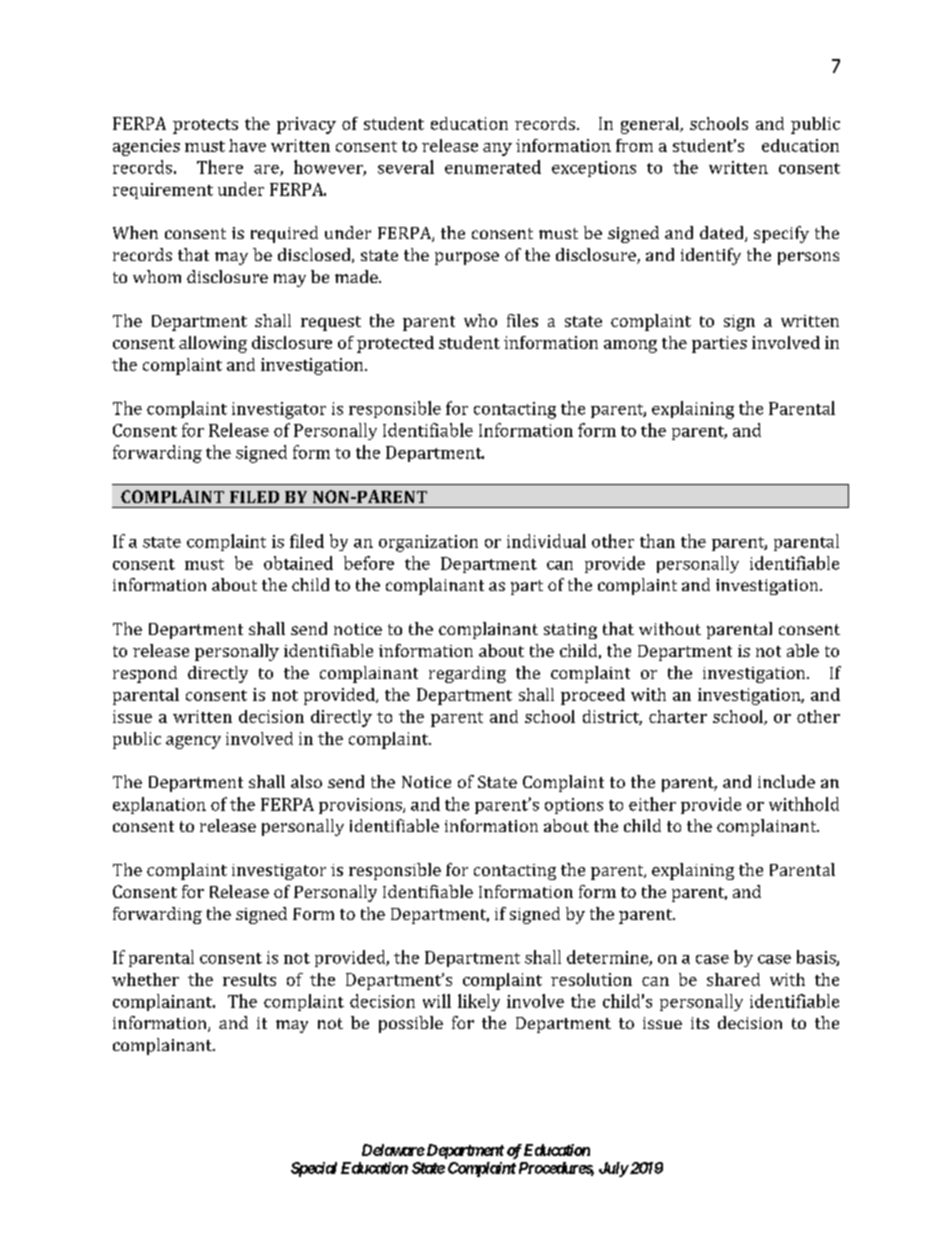  Describe the element at coordinates (220, 167) in the document. I see `There` at that location.
